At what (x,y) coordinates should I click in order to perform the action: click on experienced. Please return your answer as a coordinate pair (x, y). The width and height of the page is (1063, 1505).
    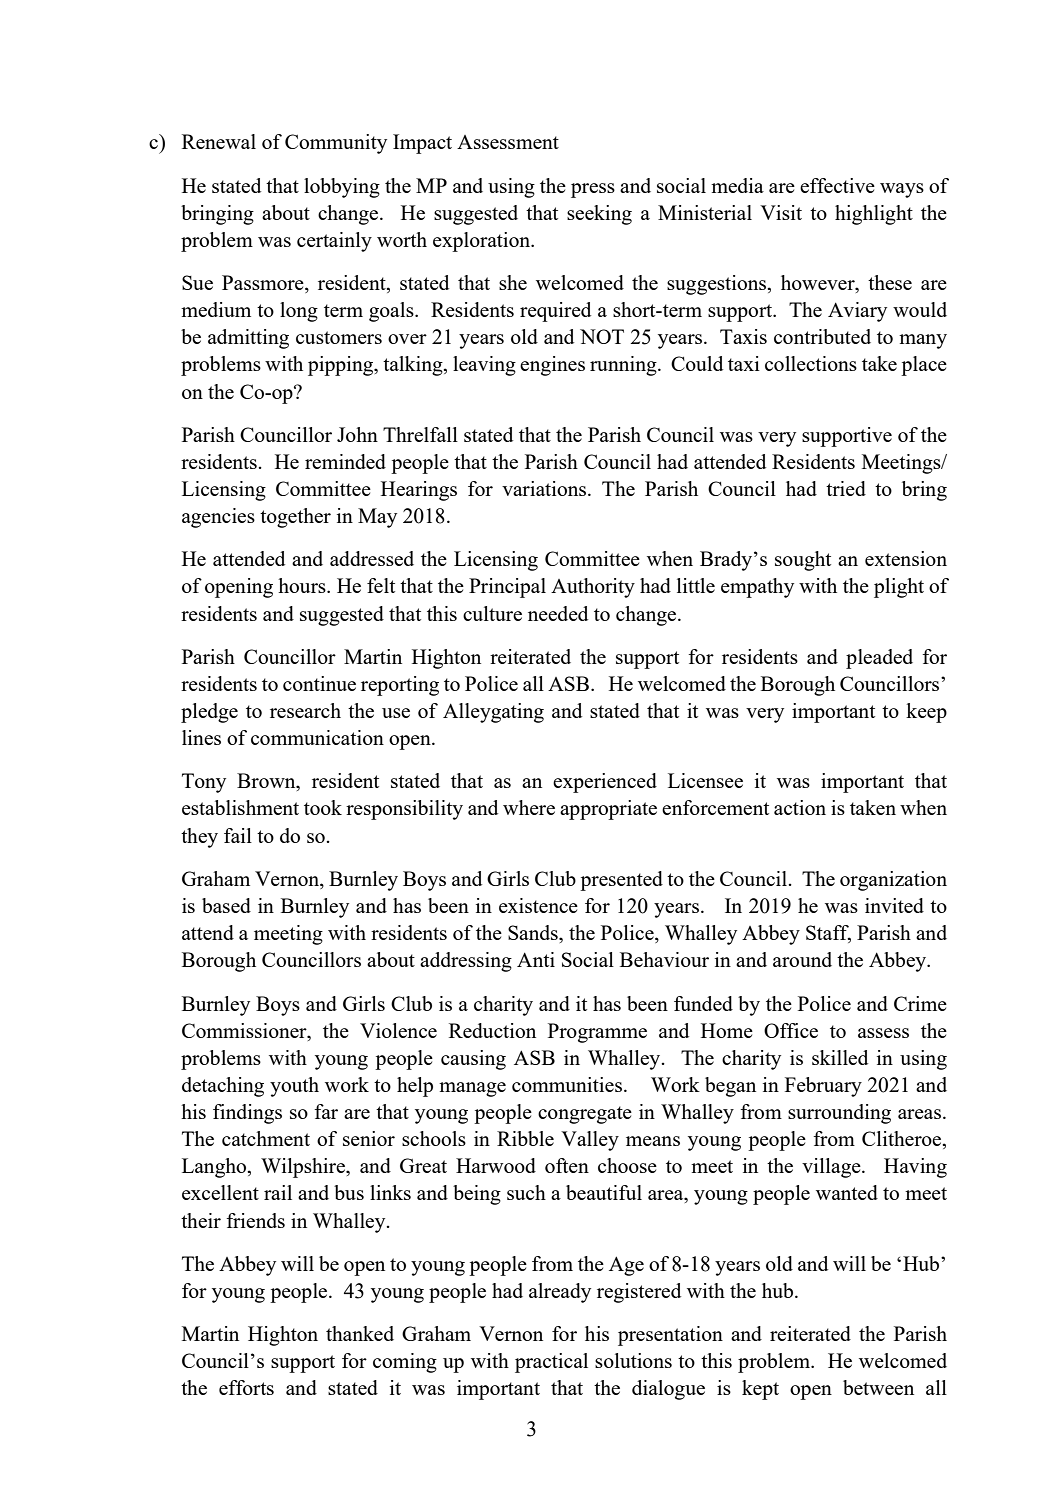
    Looking at the image, I should click on (605, 783).
